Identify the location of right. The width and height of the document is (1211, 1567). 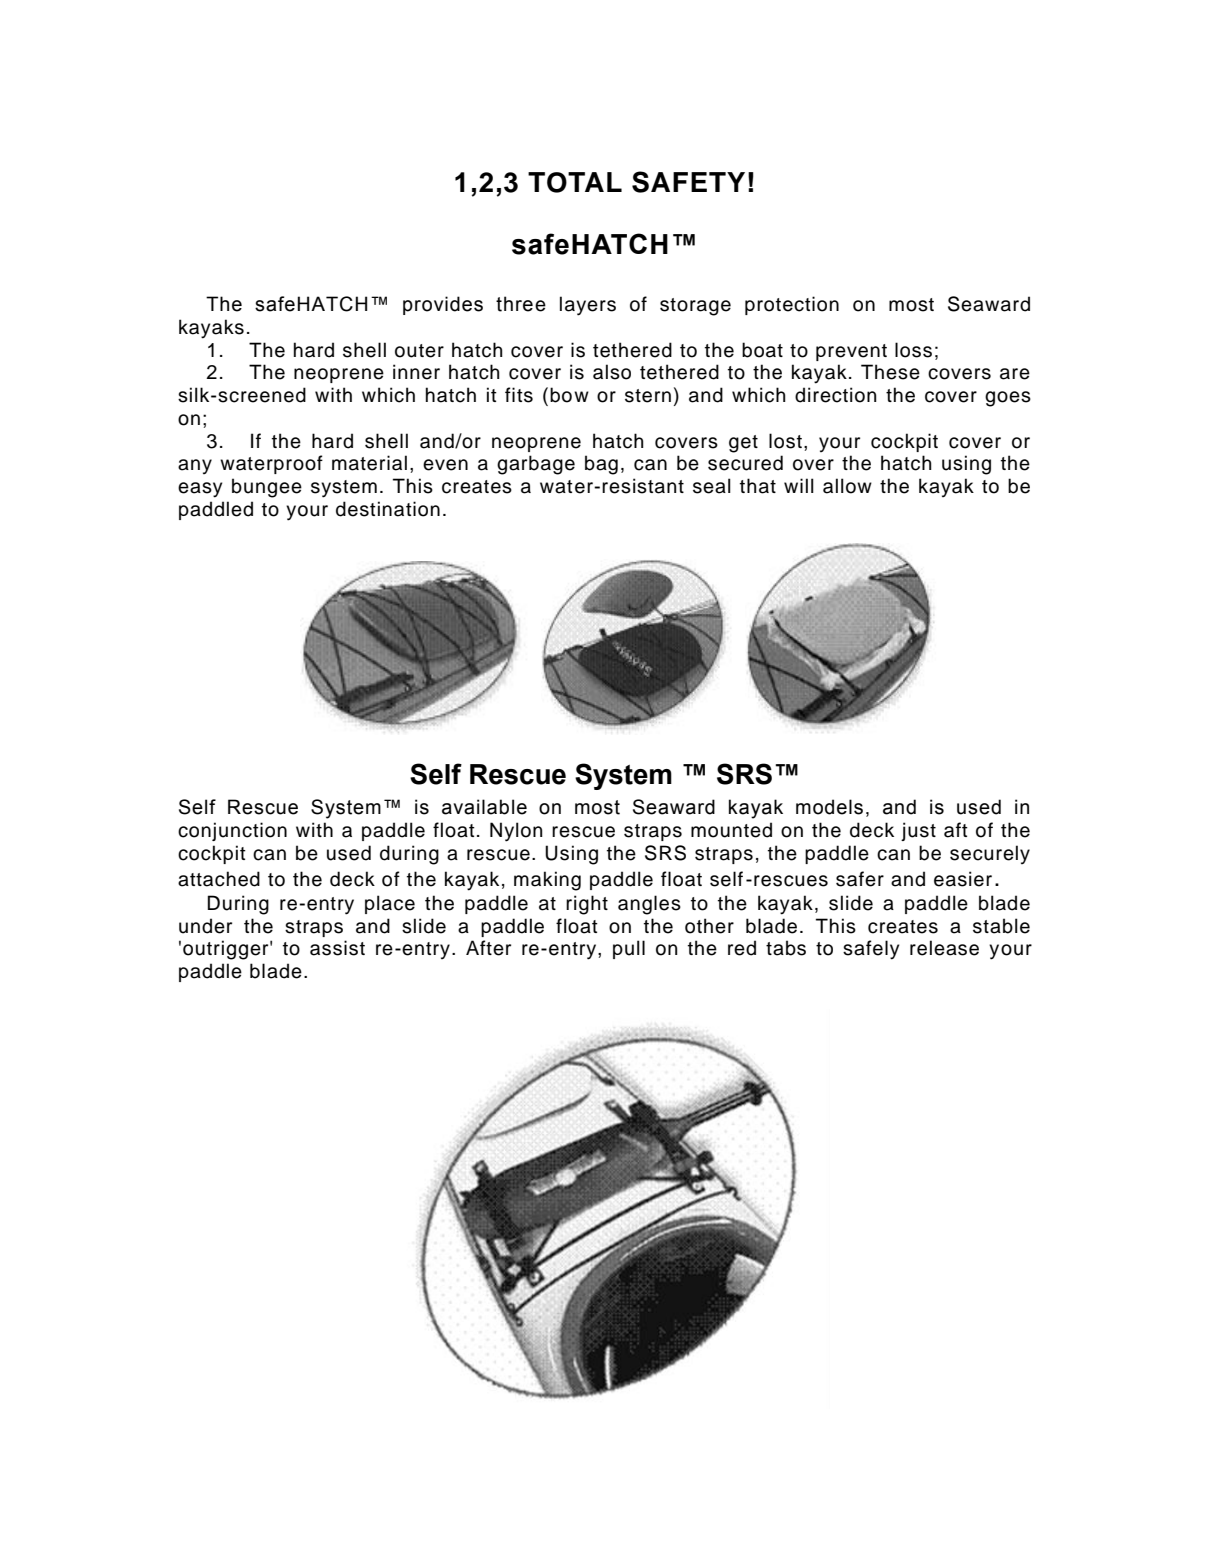
(587, 905).
